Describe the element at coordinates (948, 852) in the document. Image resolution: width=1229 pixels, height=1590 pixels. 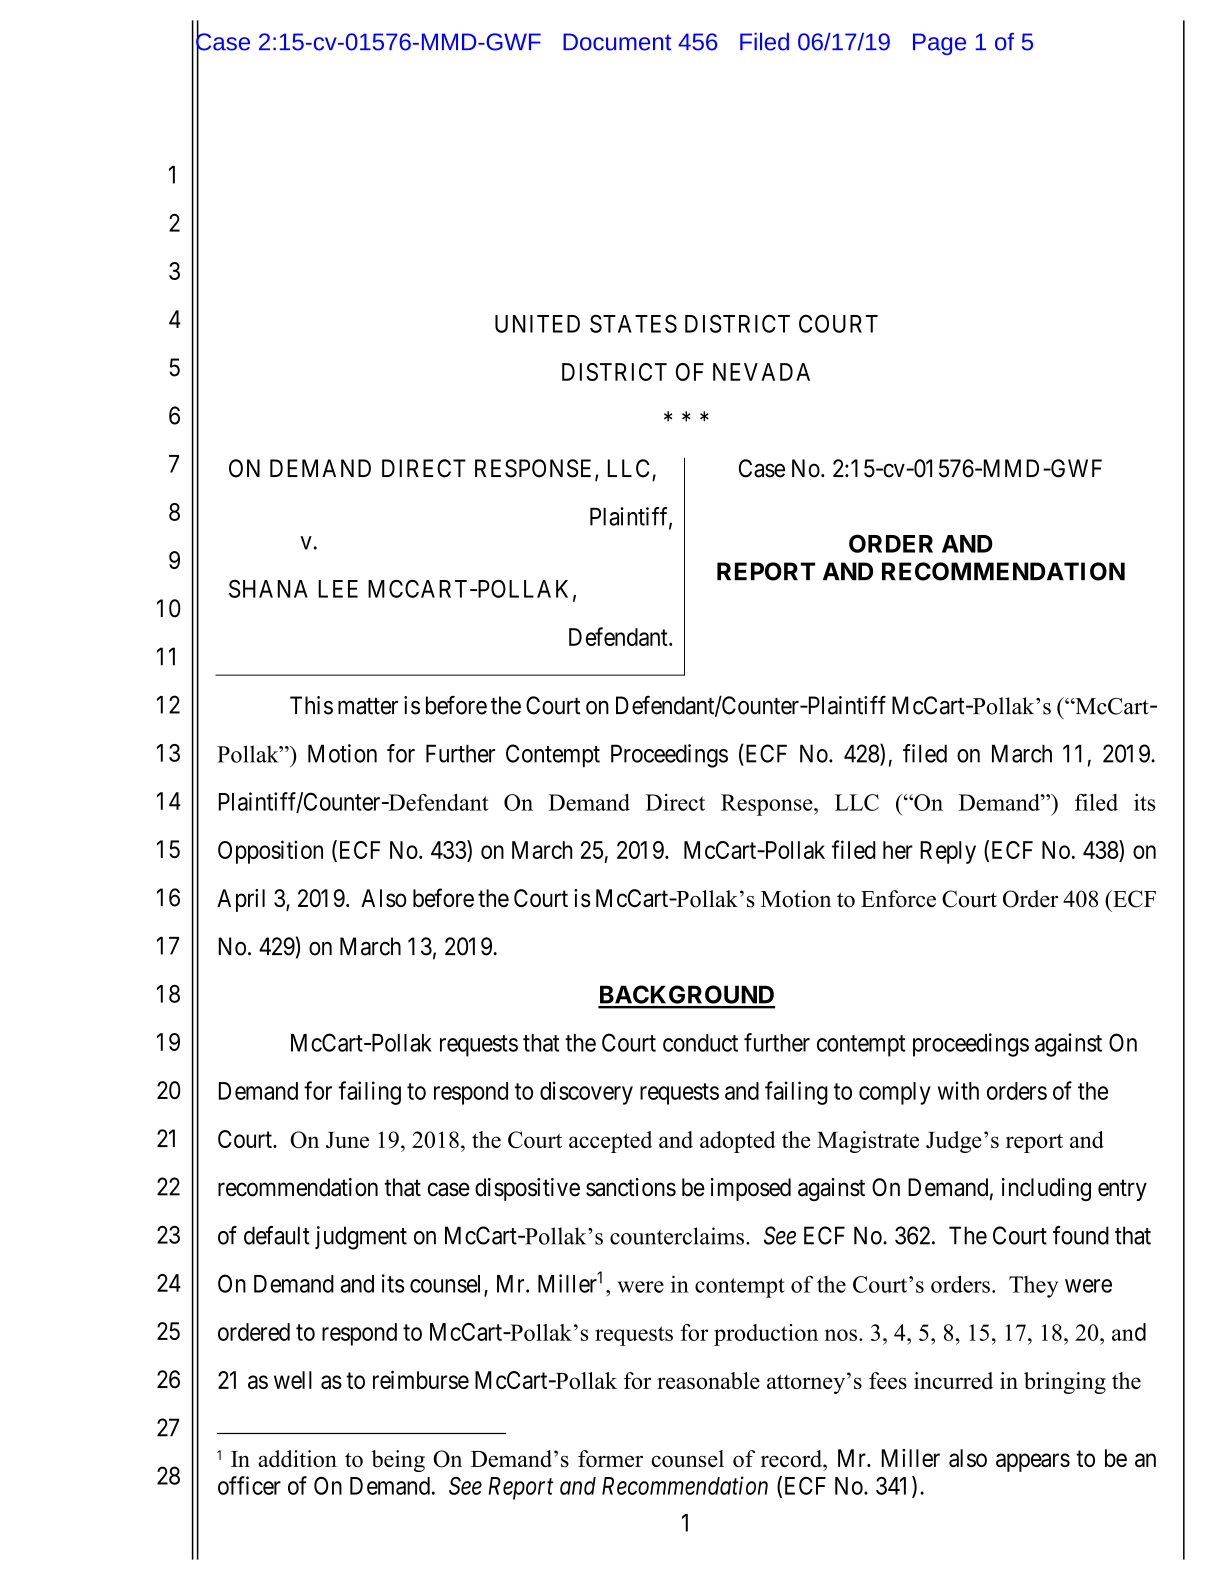
I see `Reply` at that location.
